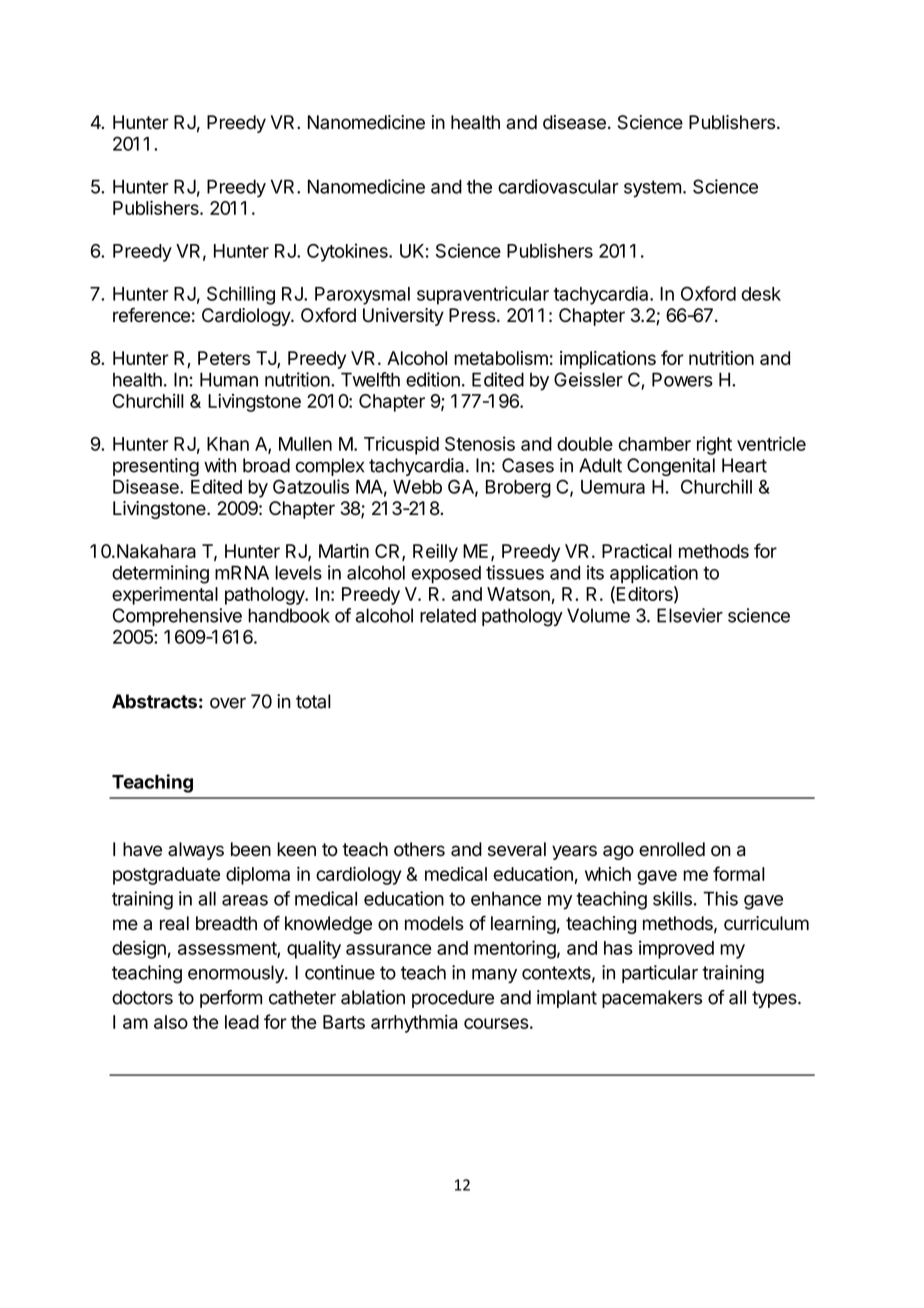  Describe the element at coordinates (241, 295) in the page. I see `Schilling` at that location.
